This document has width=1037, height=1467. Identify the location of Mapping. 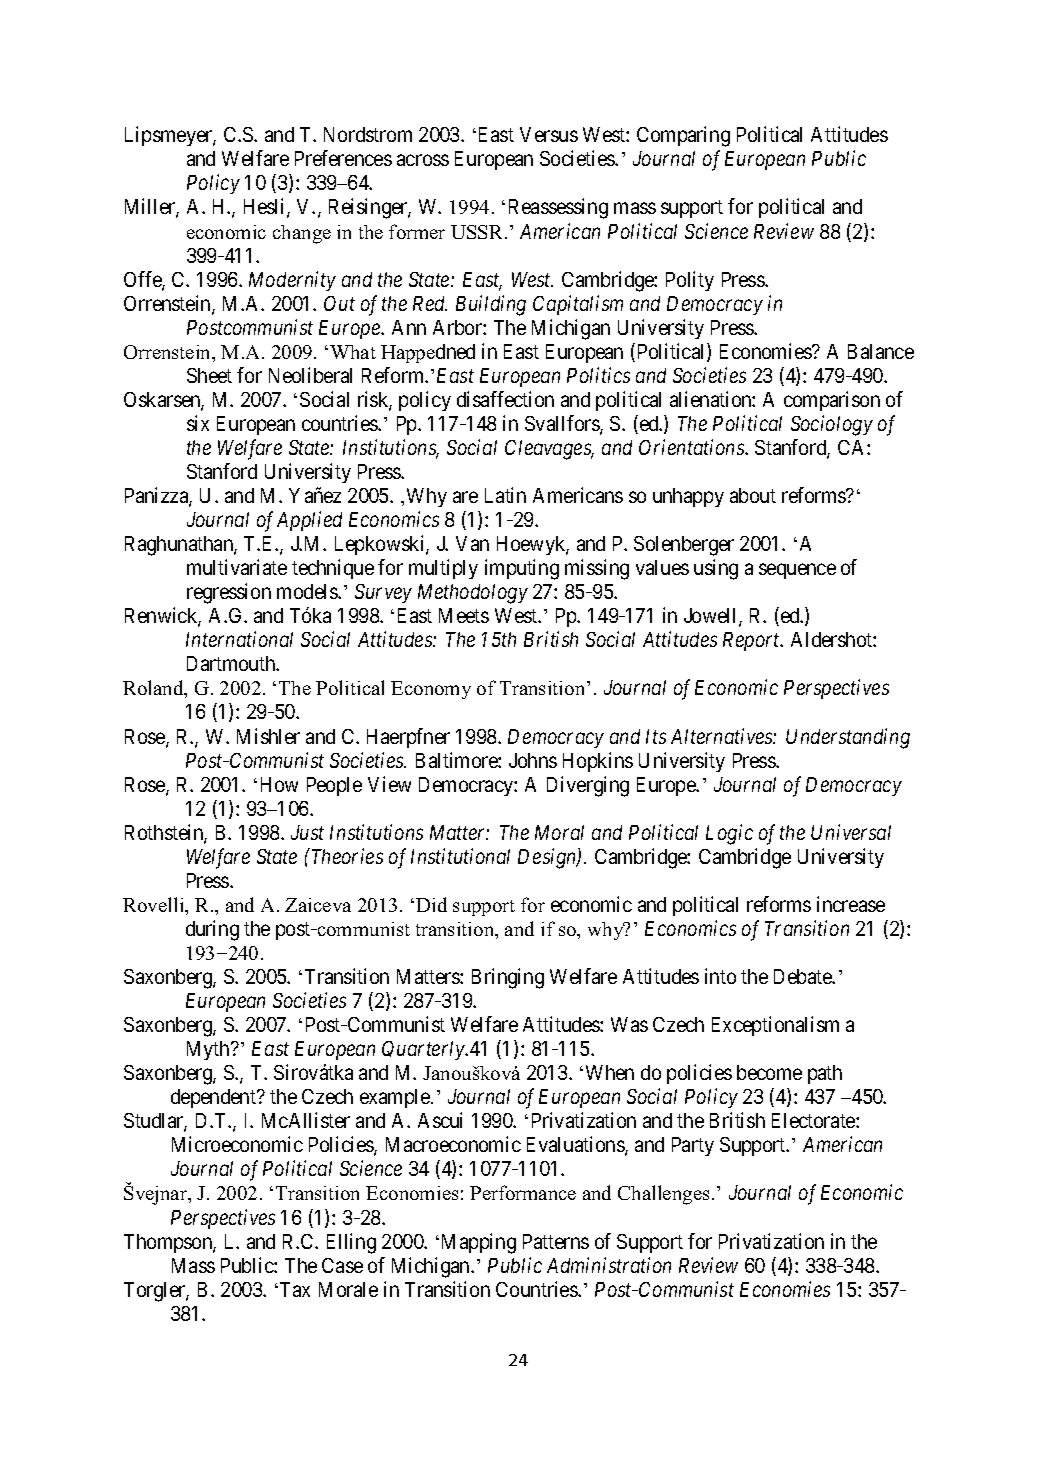
(479, 1243).
